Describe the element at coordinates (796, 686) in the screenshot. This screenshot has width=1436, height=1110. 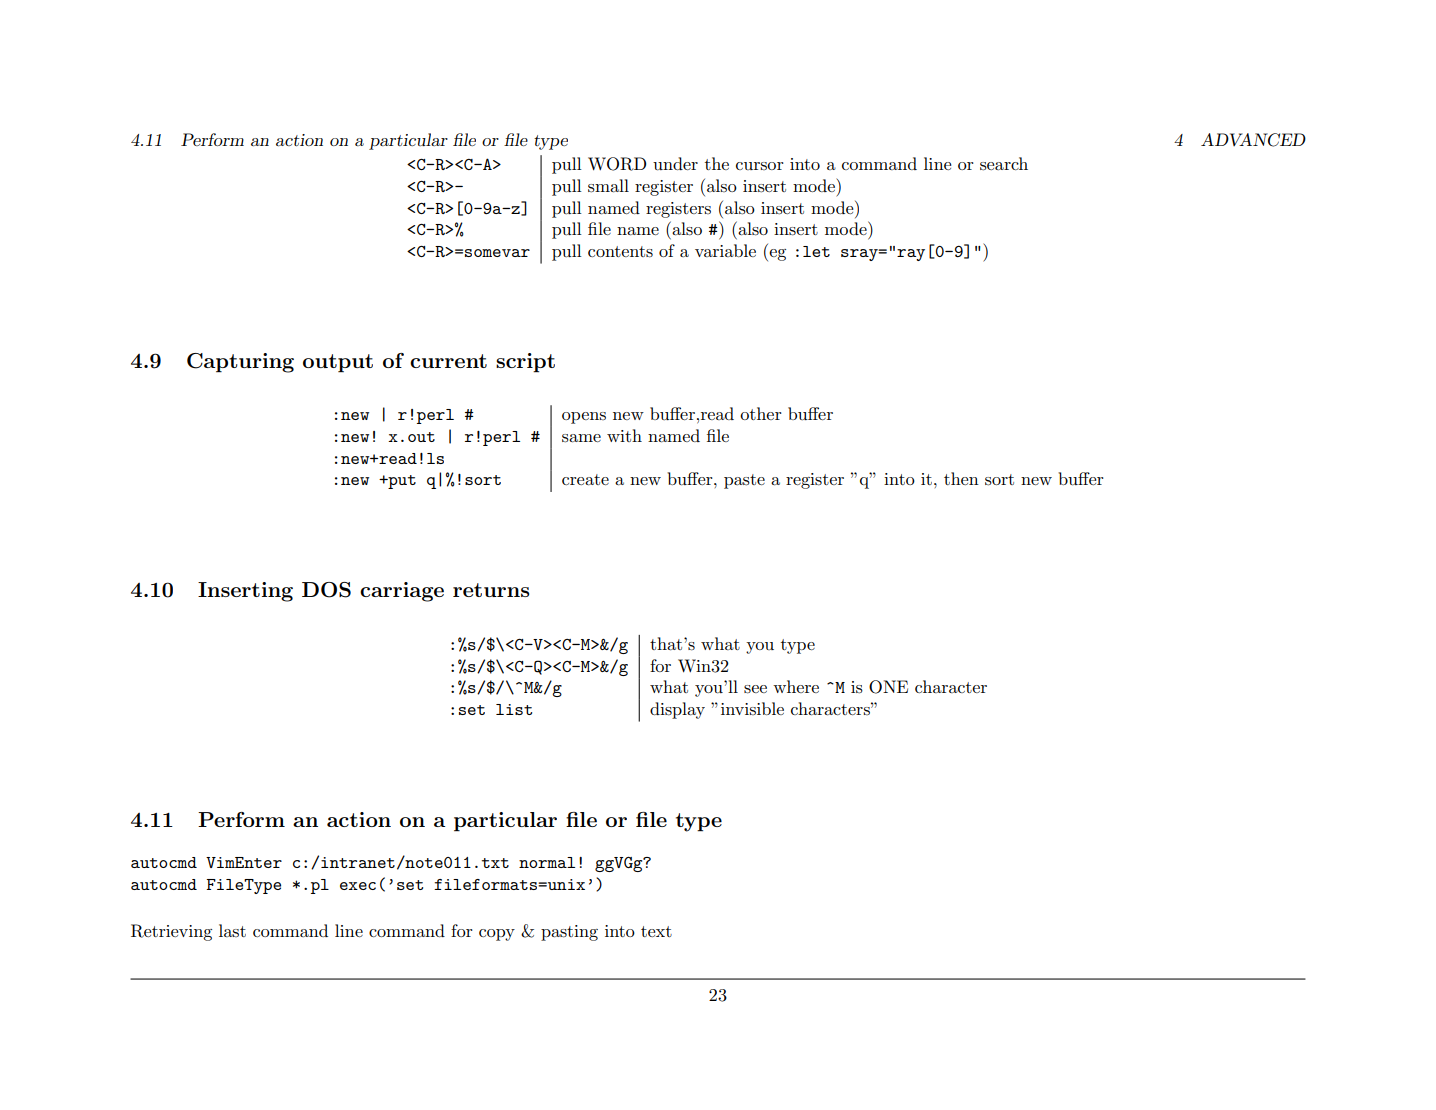
I see `where` at that location.
